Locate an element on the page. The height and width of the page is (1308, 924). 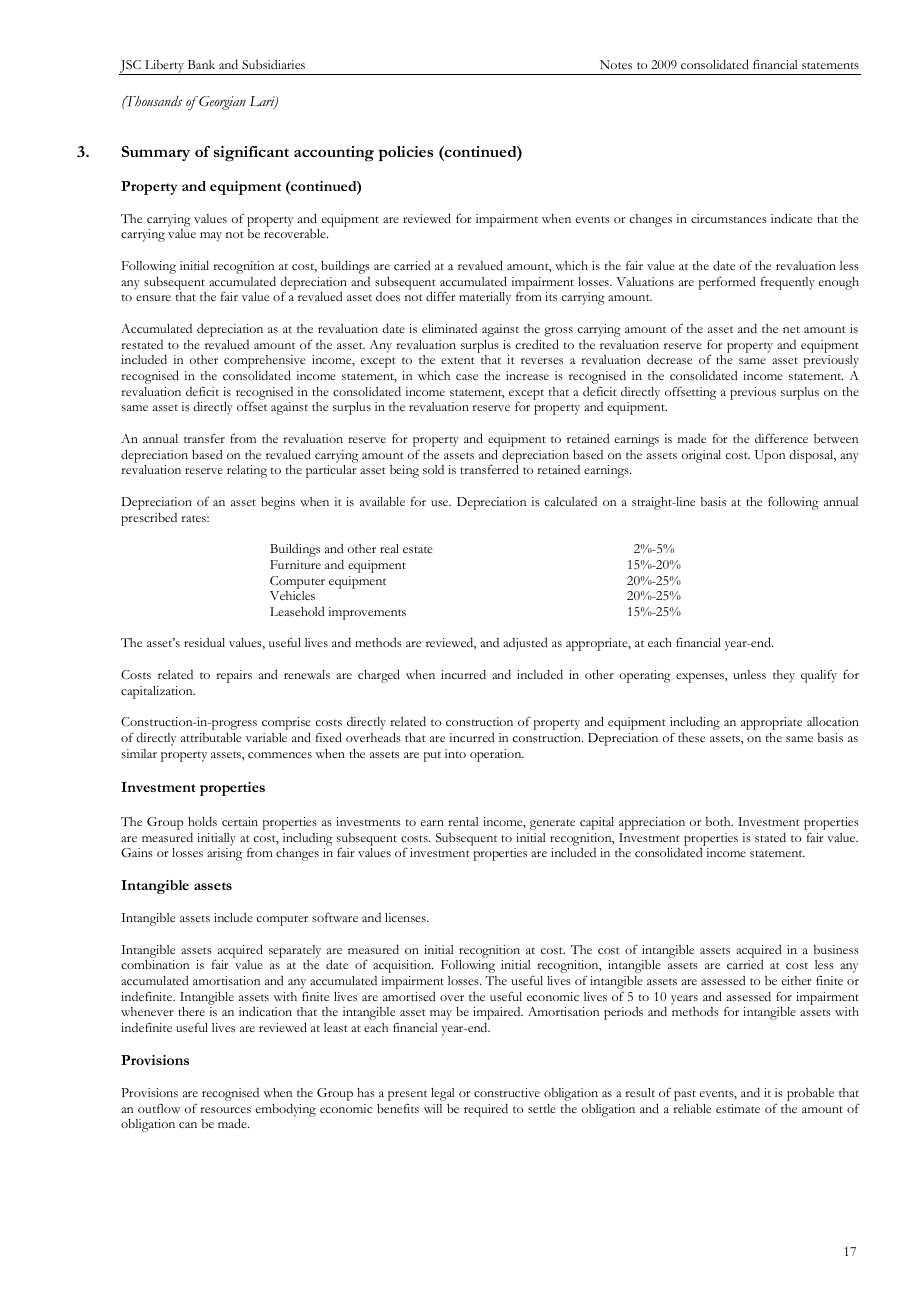
adjusted is located at coordinates (525, 644).
